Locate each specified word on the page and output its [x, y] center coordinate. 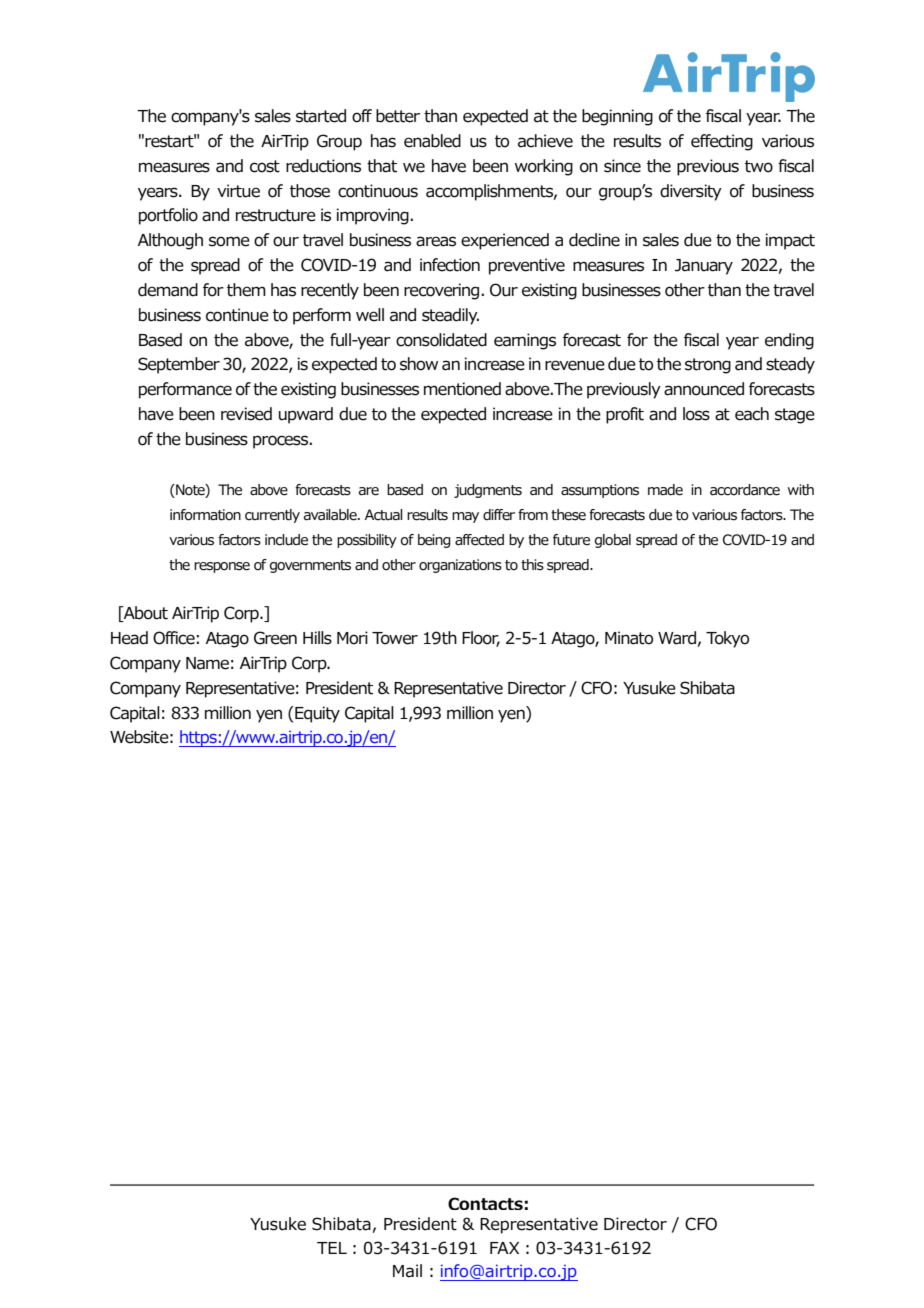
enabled [432, 141]
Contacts [485, 1203]
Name [207, 663]
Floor [481, 639]
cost [265, 166]
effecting [722, 142]
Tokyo [727, 639]
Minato [629, 638]
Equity [316, 714]
